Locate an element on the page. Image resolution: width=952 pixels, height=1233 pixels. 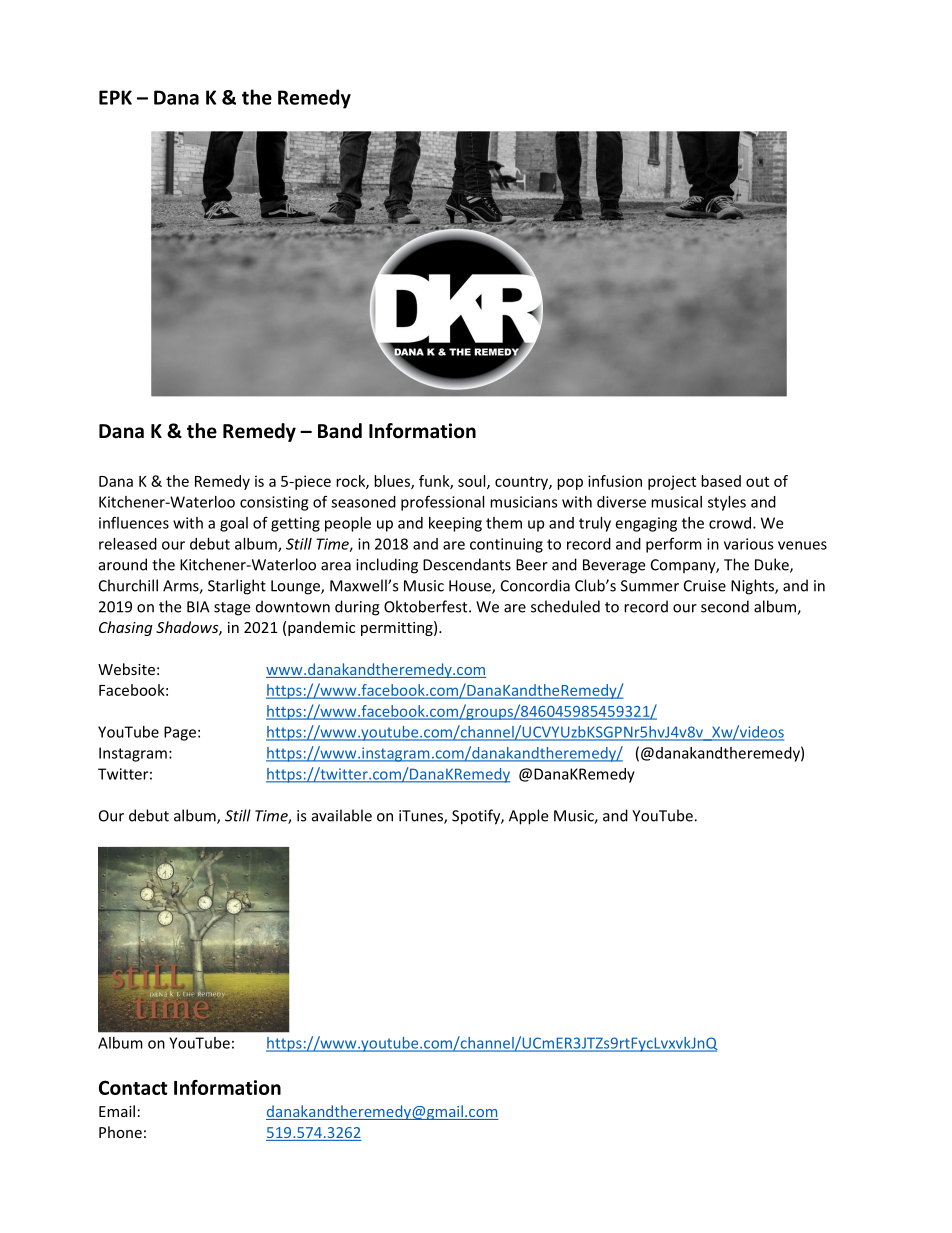
scheduled is located at coordinates (565, 606).
